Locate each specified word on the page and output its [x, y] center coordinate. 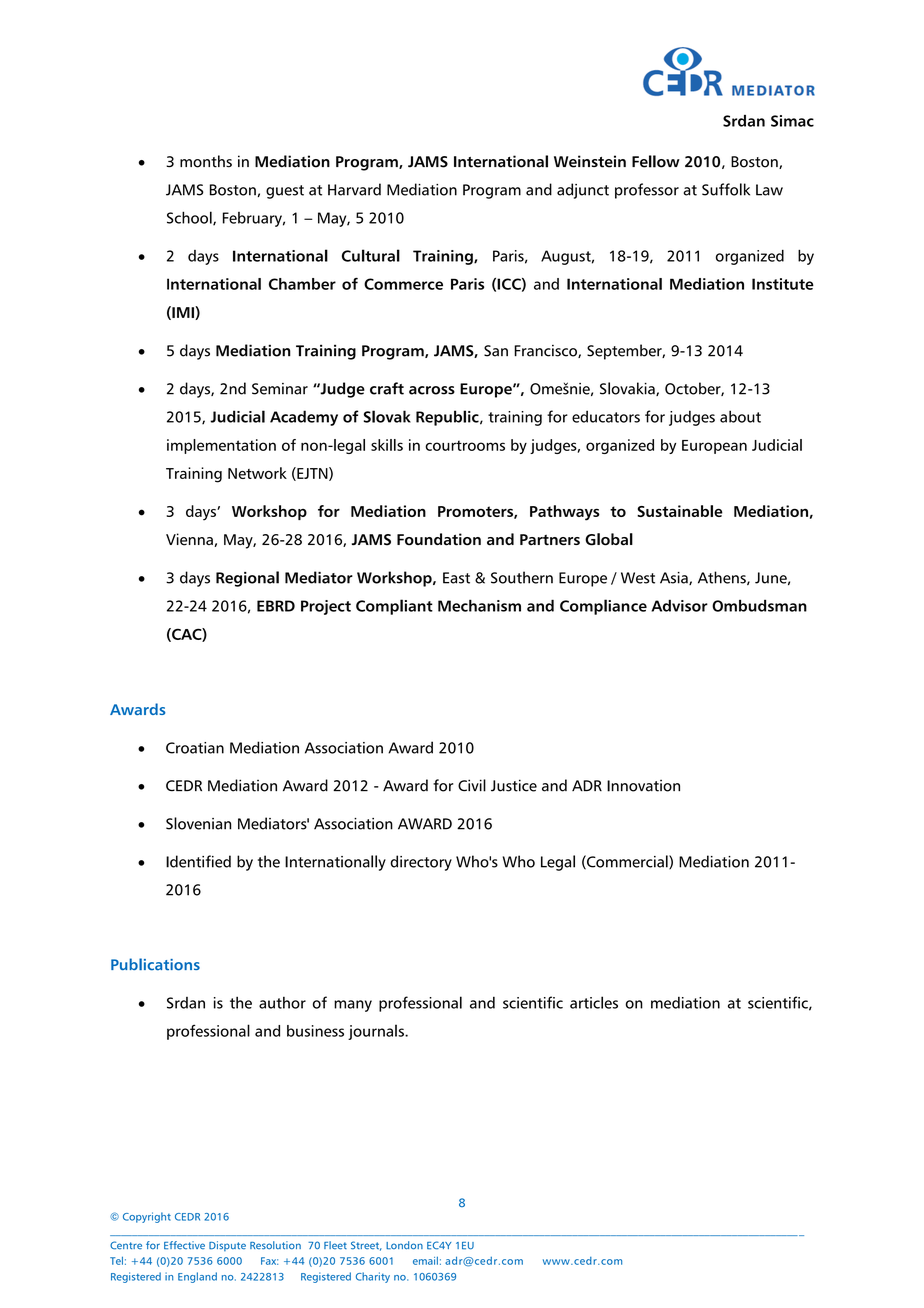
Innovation [643, 786]
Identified [198, 861]
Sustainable [680, 511]
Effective [184, 1245]
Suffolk [726, 189]
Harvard [354, 189]
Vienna [190, 540]
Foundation [439, 539]
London [404, 1245]
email [425, 1260]
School [190, 218]
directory [421, 863]
